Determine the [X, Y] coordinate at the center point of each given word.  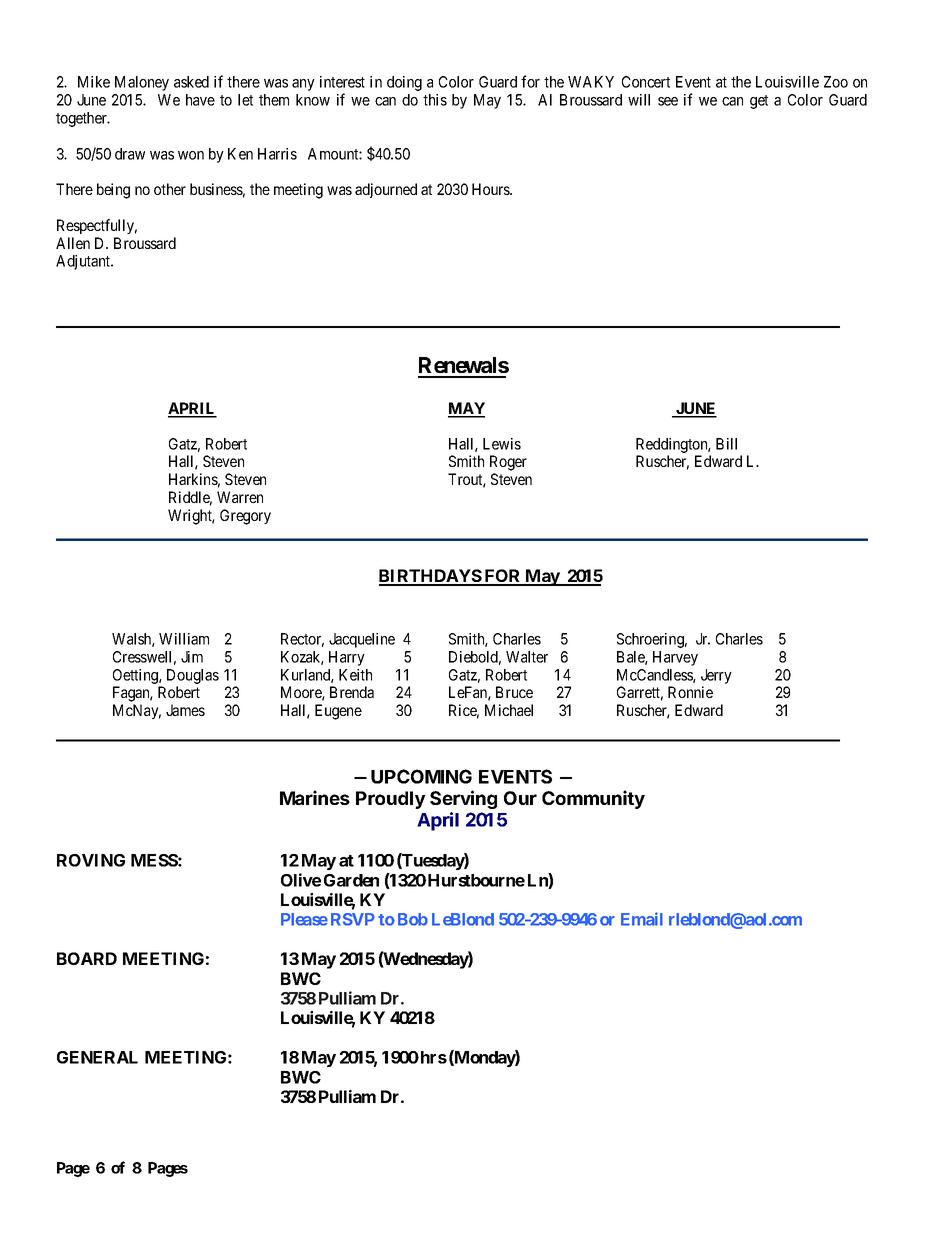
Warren [240, 497]
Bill [726, 444]
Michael [509, 710]
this [435, 100]
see [668, 101]
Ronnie [690, 692]
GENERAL [97, 1057]
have [200, 100]
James [185, 710]
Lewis [502, 444]
